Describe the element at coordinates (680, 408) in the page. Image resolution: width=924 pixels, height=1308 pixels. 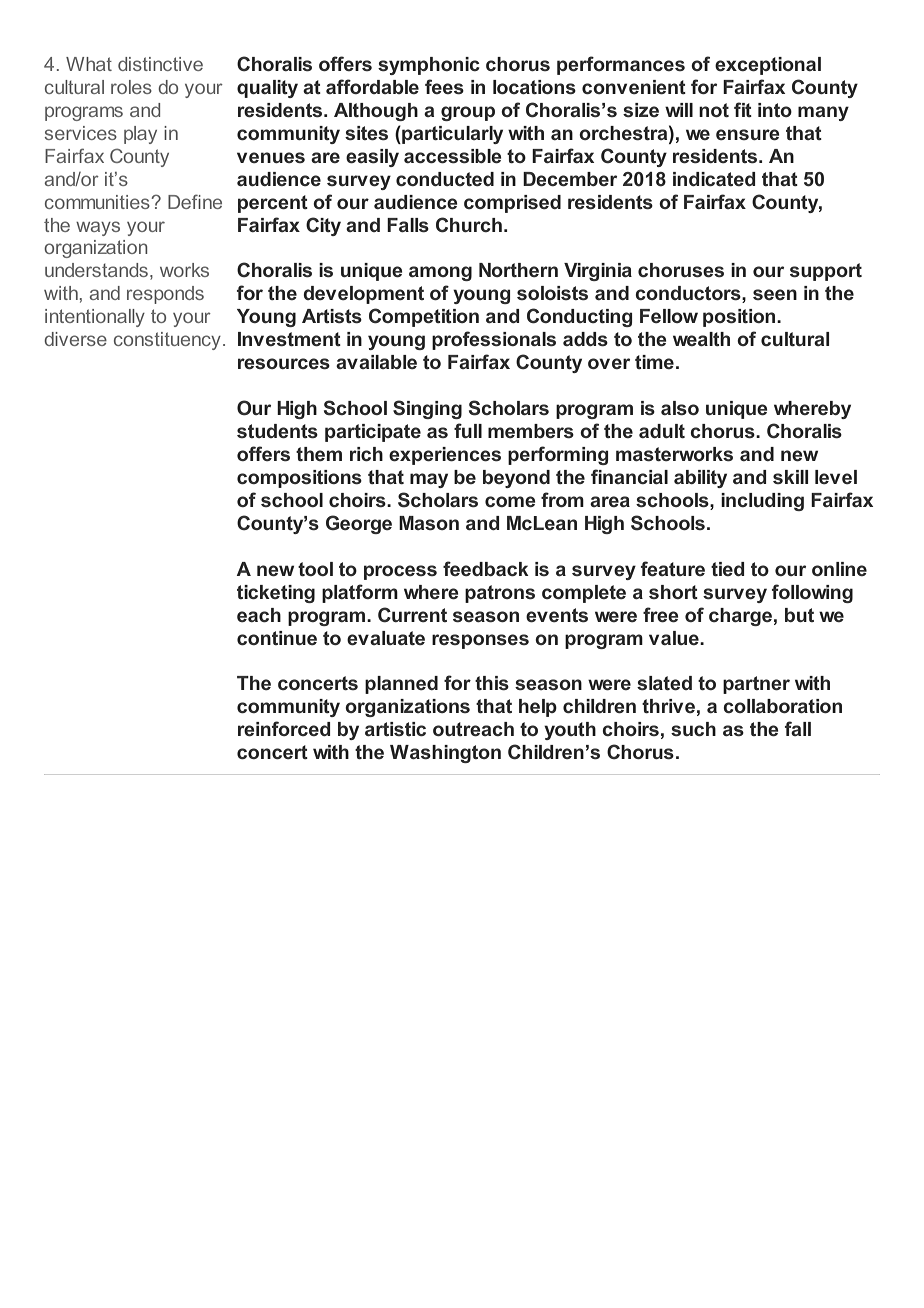
I see `also` at that location.
